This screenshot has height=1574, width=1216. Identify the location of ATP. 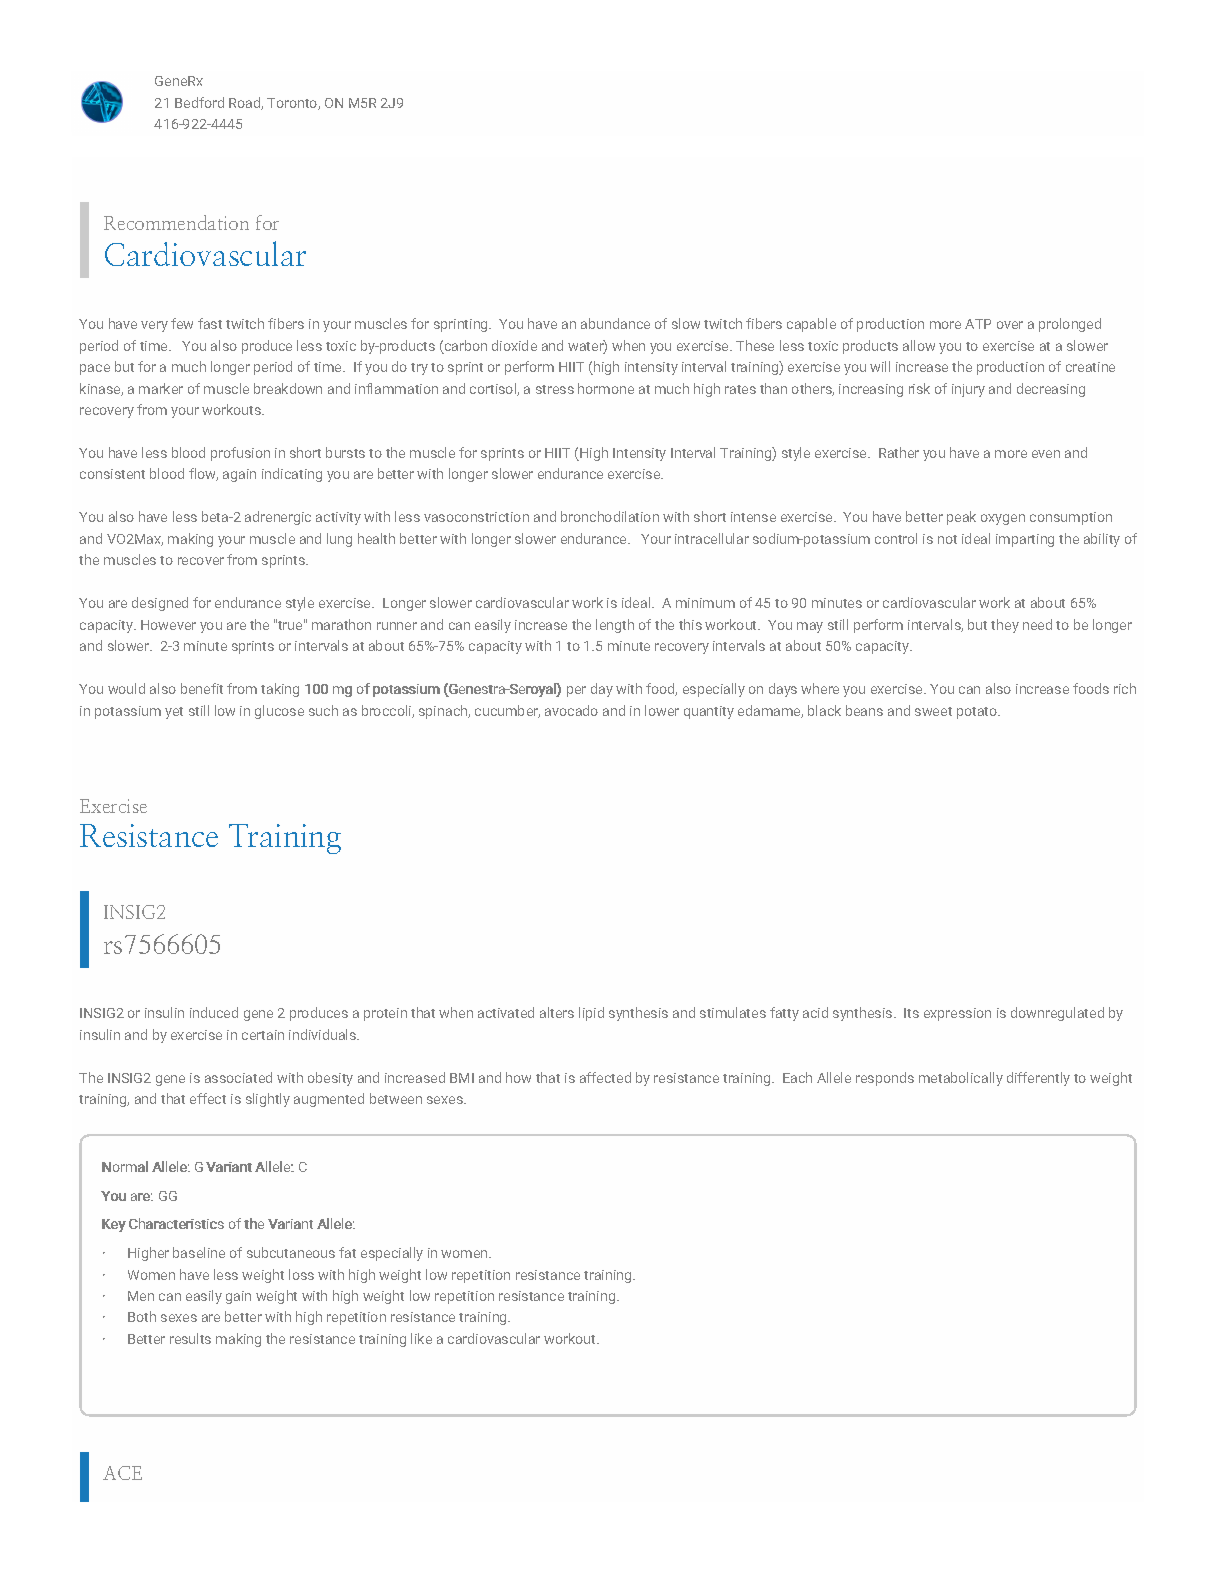
(978, 324).
